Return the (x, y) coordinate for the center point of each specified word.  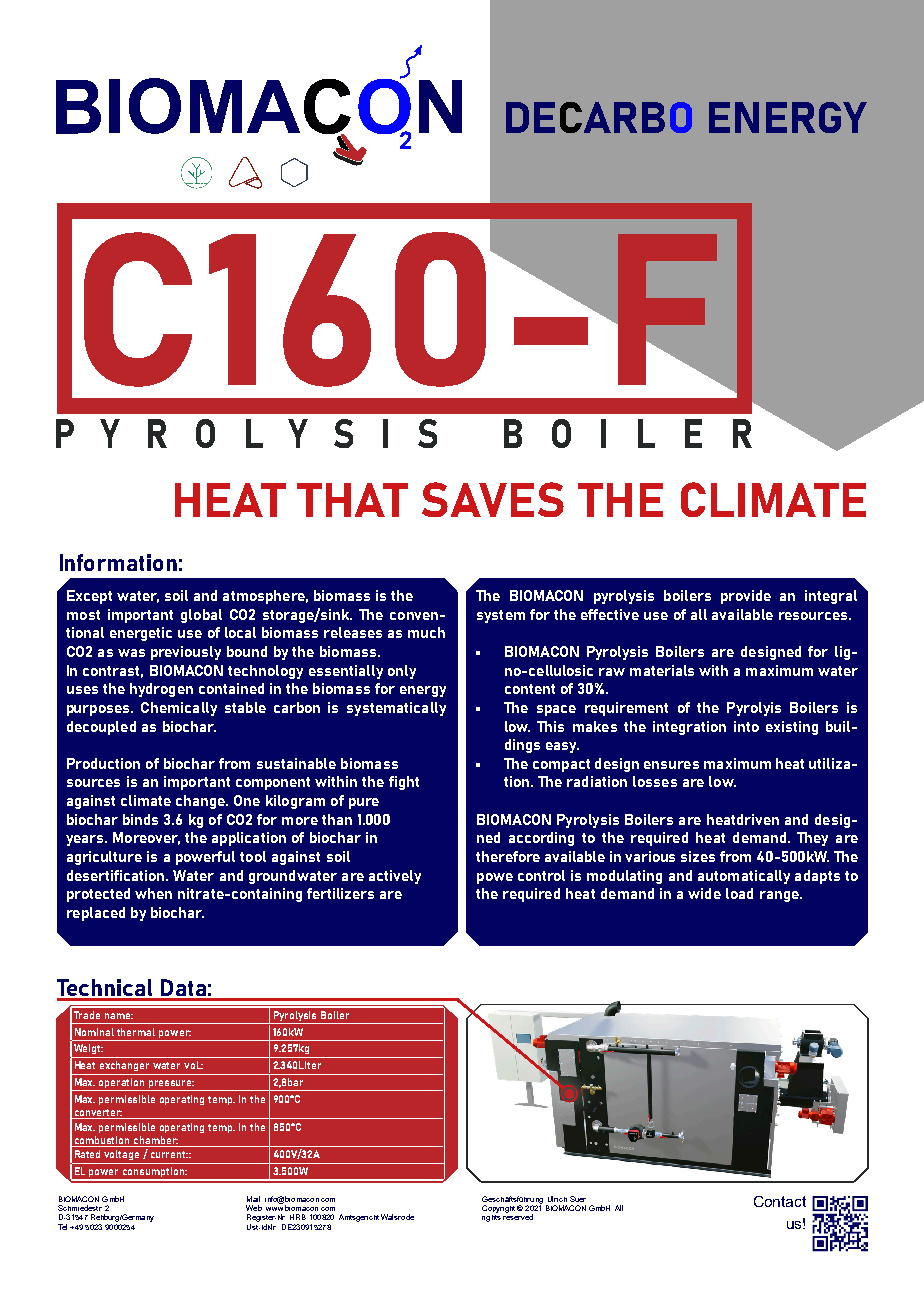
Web (254, 1208)
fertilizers (340, 893)
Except (89, 597)
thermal (136, 1032)
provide (746, 597)
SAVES (493, 499)
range (780, 896)
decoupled (101, 728)
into (746, 726)
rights (491, 1217)
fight (404, 783)
